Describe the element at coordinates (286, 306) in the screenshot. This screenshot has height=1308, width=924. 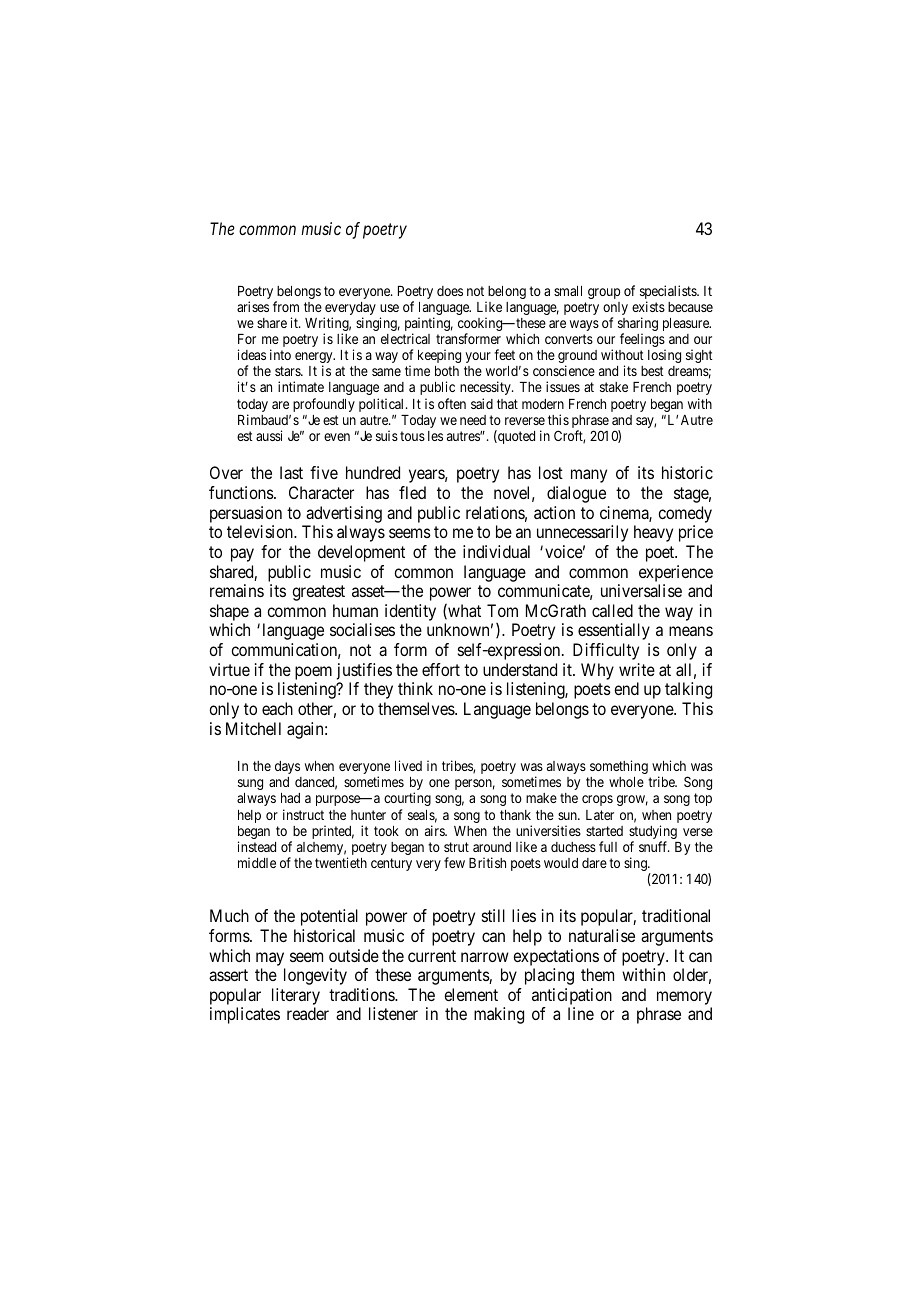
I see `from` at that location.
